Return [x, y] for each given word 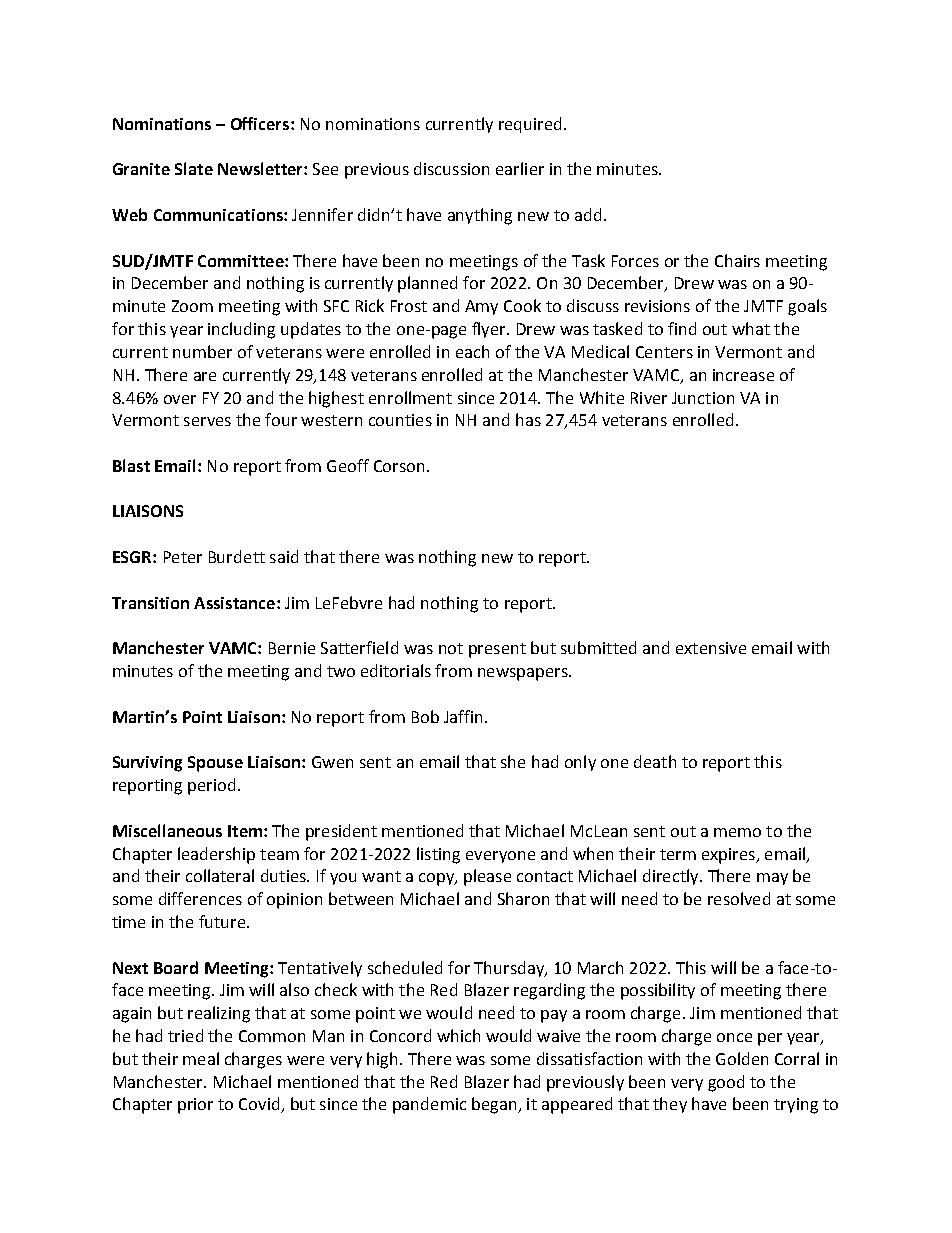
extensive [711, 648]
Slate [194, 168]
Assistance [234, 603]
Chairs [737, 260]
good [726, 1083]
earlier [520, 168]
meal [201, 1058]
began [495, 1105]
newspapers [524, 674]
